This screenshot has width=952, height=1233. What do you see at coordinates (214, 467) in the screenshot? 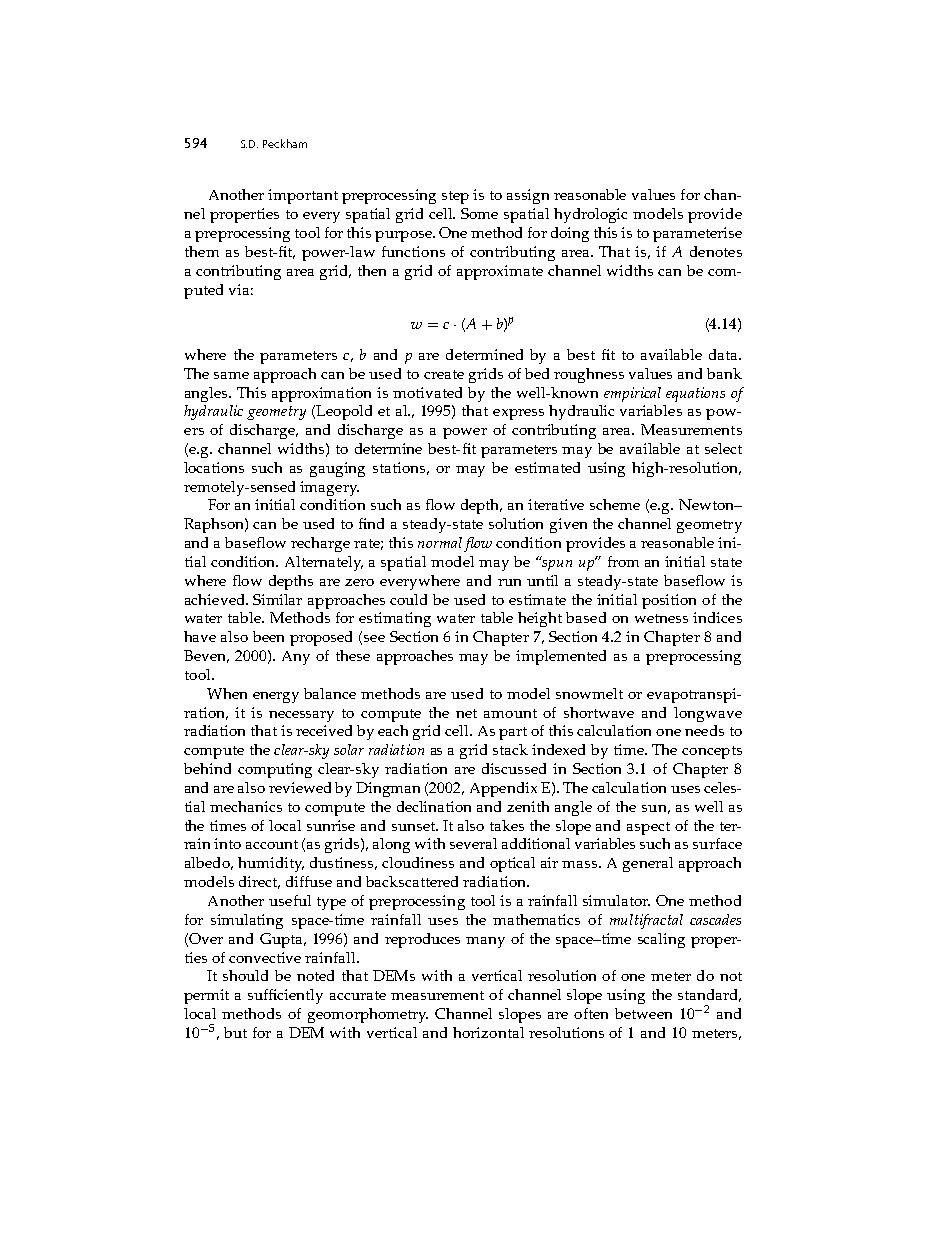
I see `locations` at bounding box center [214, 467].
